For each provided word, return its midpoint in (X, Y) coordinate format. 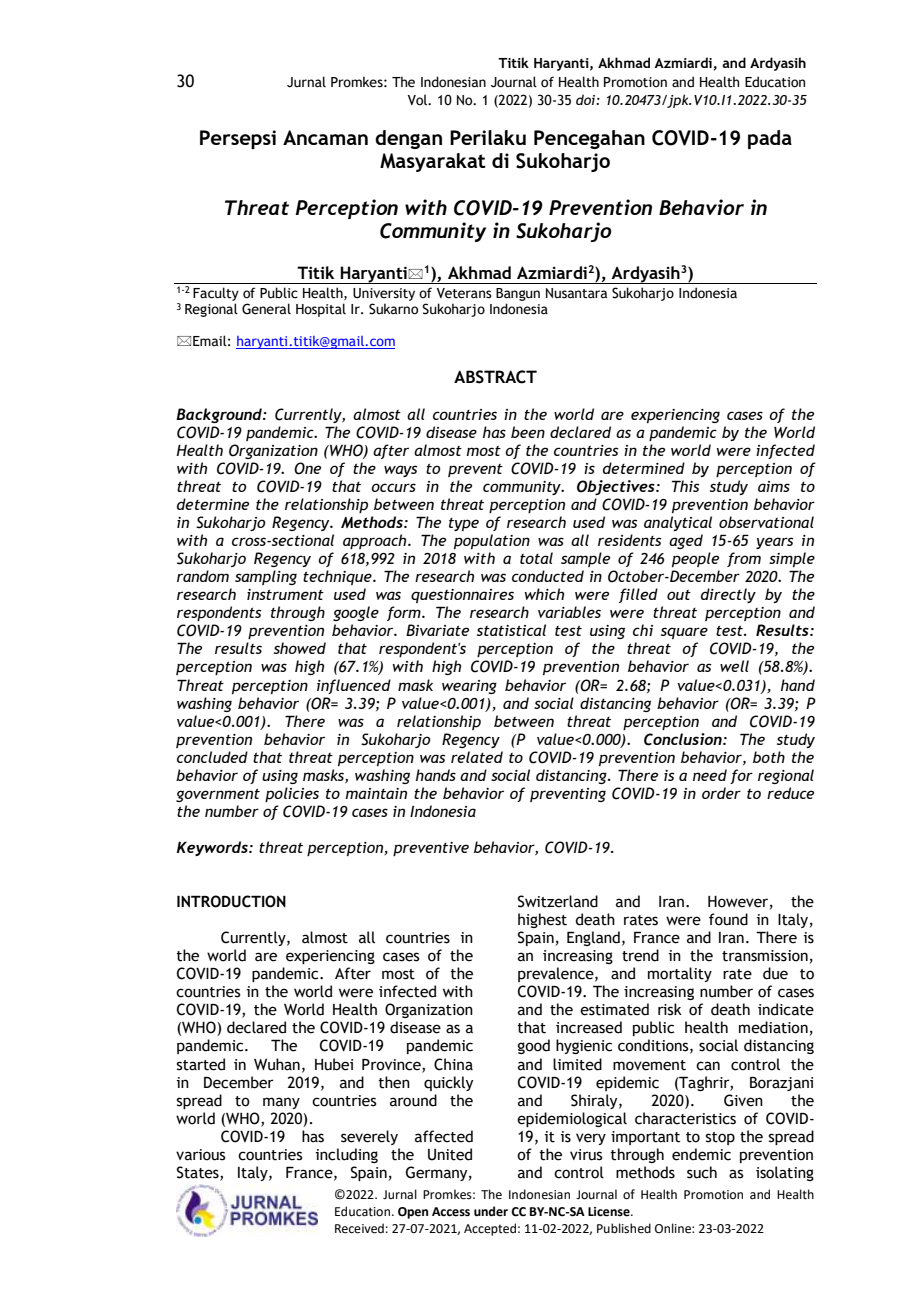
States (199, 1173)
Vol (418, 100)
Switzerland (558, 901)
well (734, 666)
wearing (469, 687)
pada (770, 139)
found (728, 919)
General (266, 309)
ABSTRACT (495, 377)
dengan (408, 139)
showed (300, 648)
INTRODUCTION (231, 901)
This (685, 486)
